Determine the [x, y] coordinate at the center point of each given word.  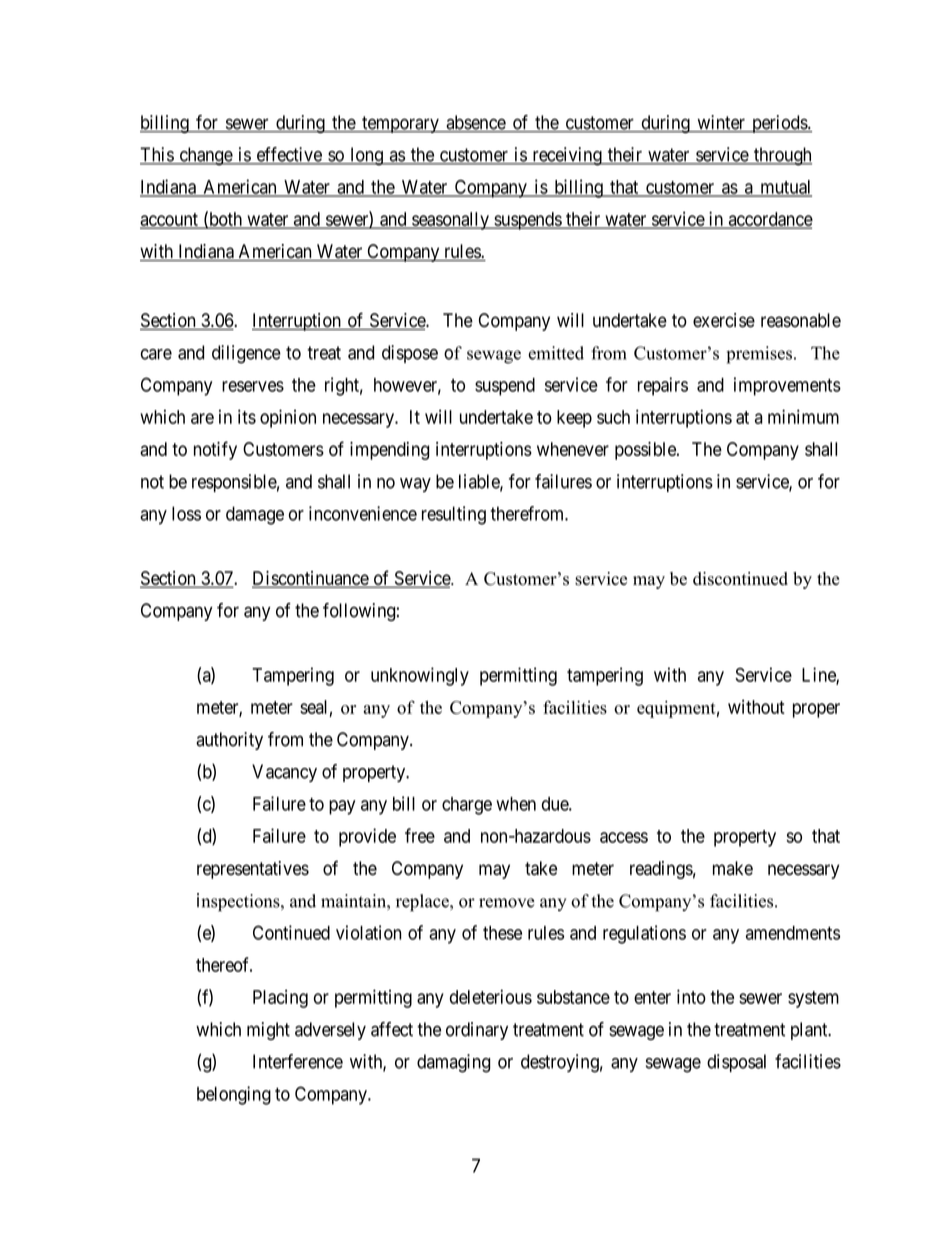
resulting [454, 515]
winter [721, 123]
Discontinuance [311, 579]
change [205, 156]
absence [475, 123]
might [268, 1031]
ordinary [477, 1031]
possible [646, 451]
